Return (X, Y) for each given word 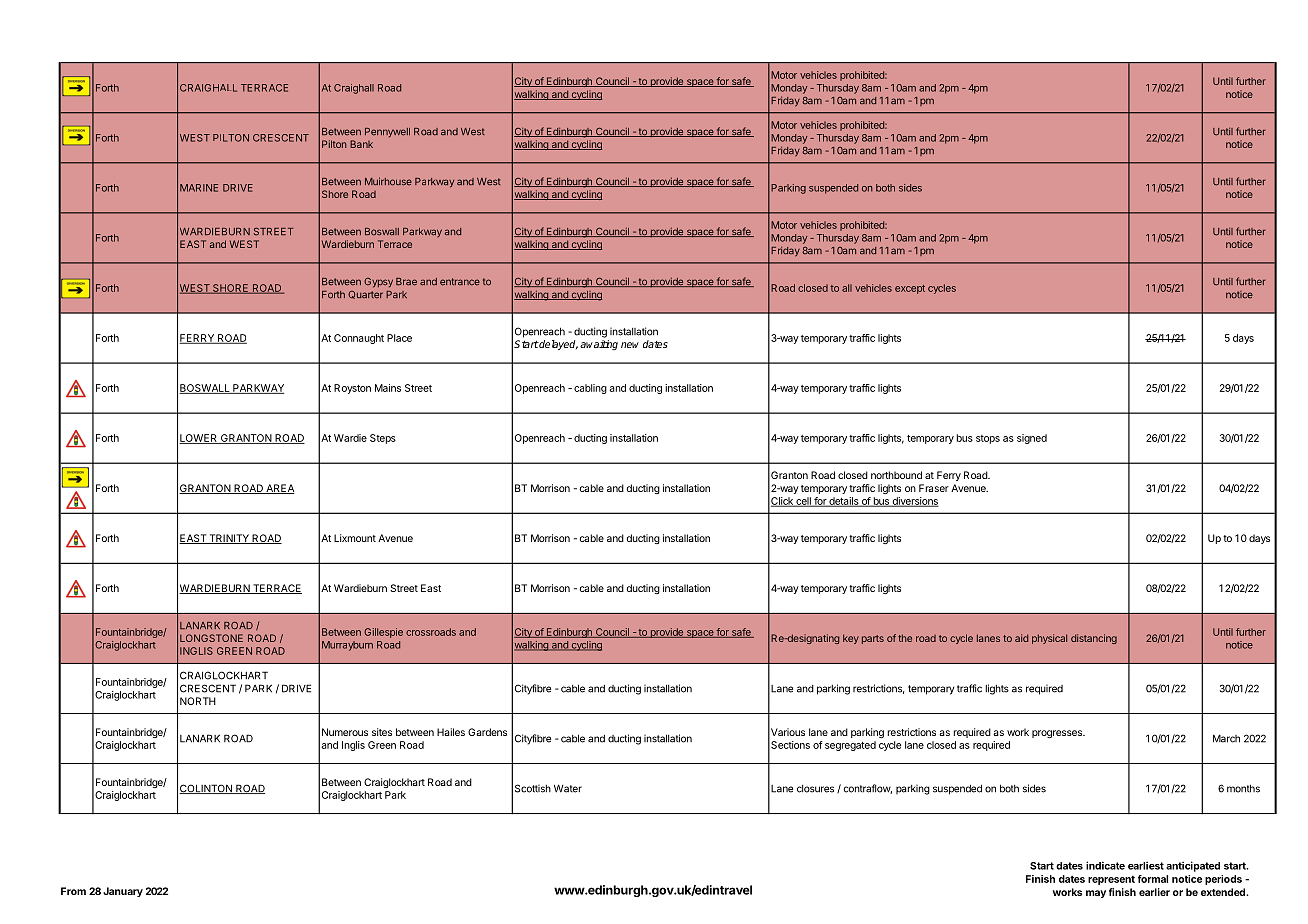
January (123, 892)
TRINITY (229, 539)
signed (1032, 439)
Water (568, 788)
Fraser (934, 488)
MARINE (199, 188)
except (910, 289)
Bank (361, 144)
